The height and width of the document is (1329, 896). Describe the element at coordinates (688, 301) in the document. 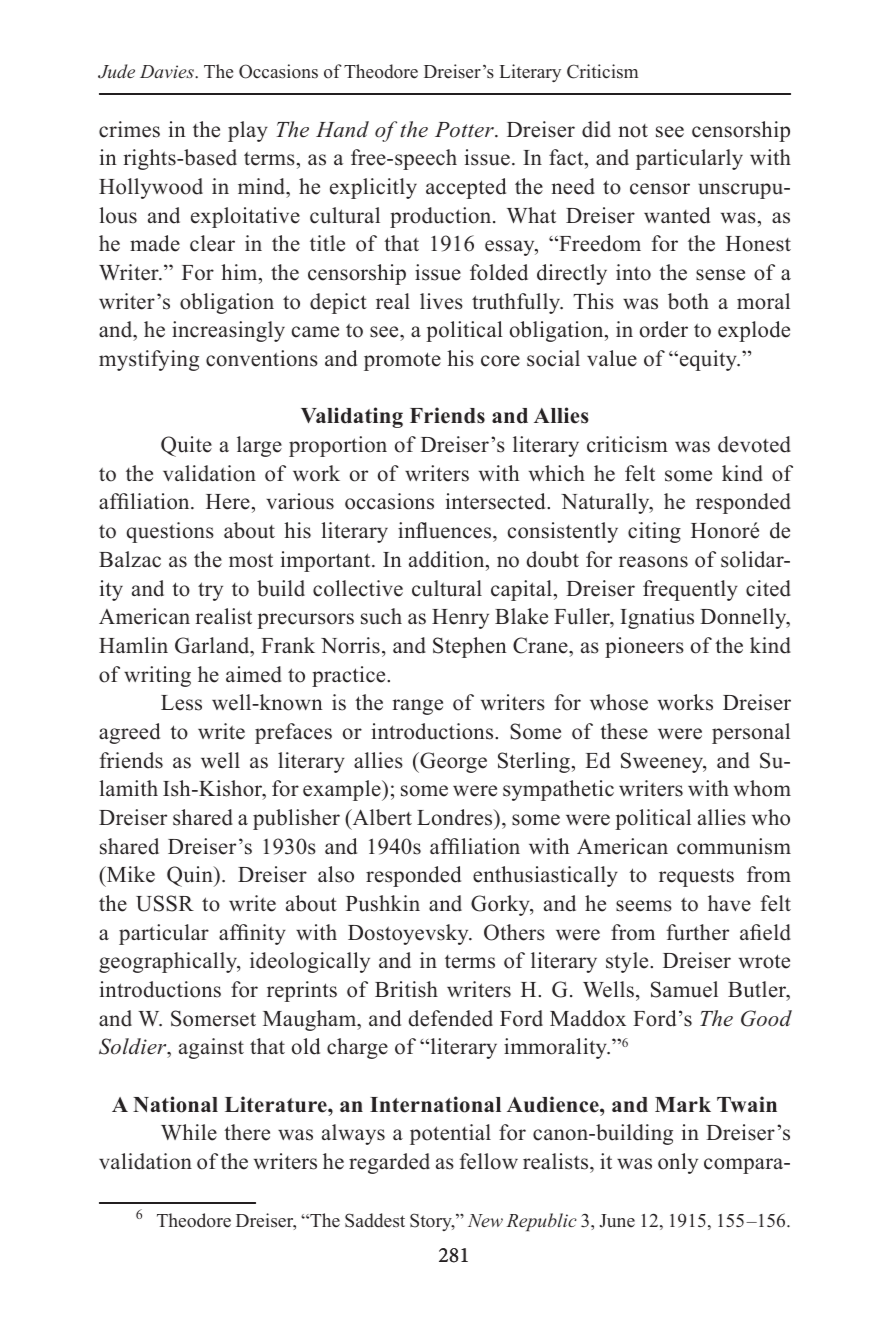

I see `both` at that location.
